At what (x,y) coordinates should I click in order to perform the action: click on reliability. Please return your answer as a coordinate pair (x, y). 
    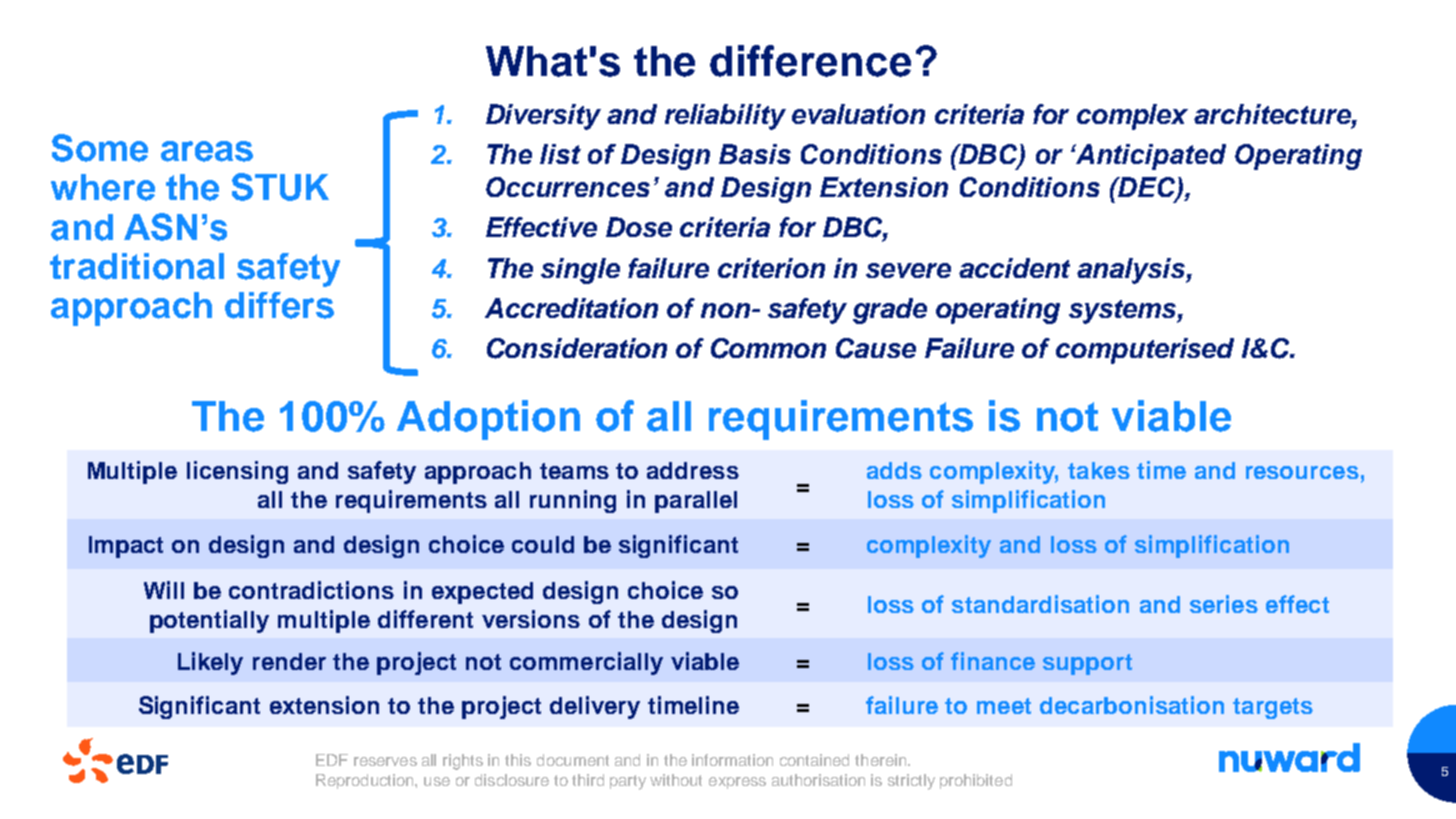
    Looking at the image, I should click on (725, 117).
